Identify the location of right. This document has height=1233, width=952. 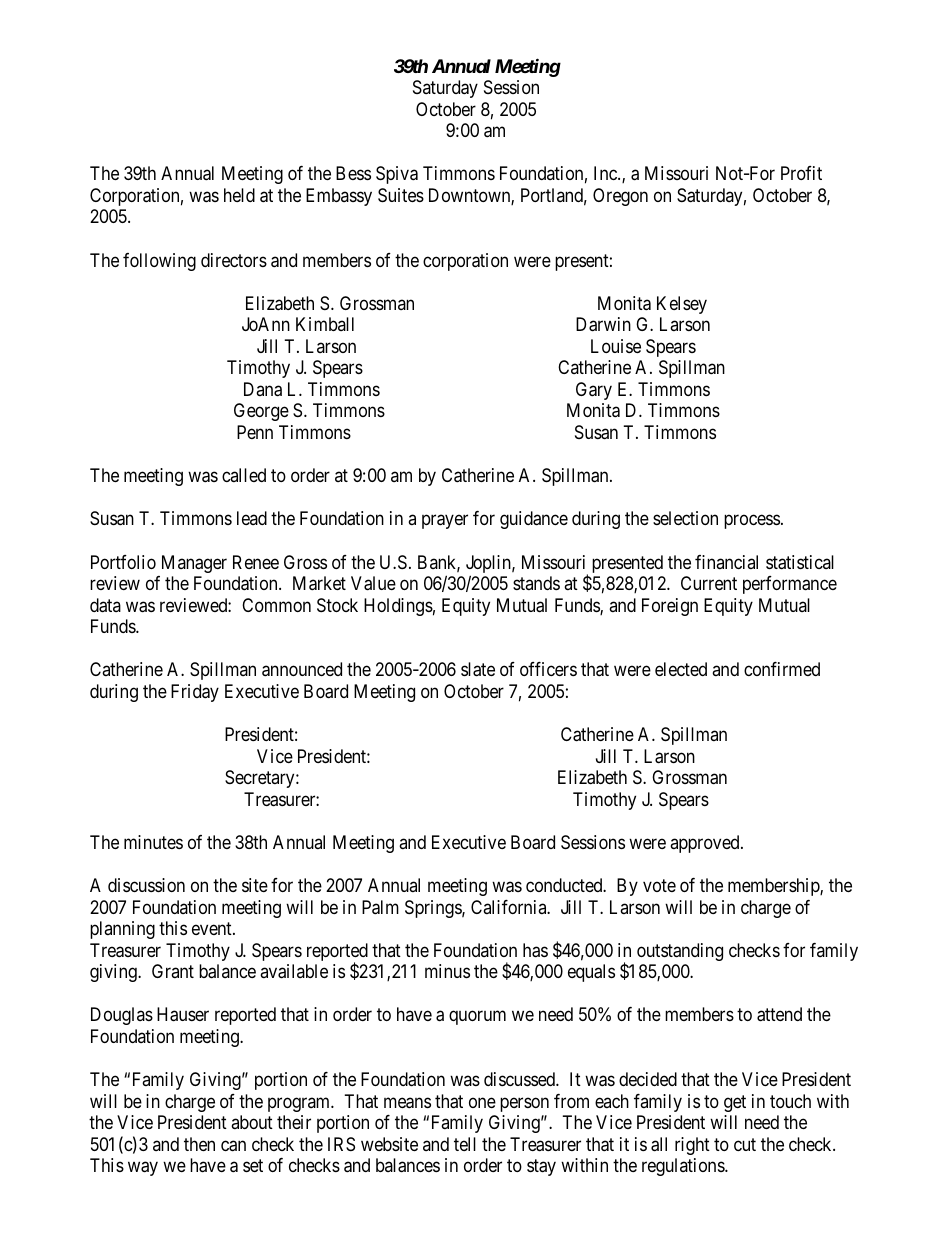
(692, 1146).
